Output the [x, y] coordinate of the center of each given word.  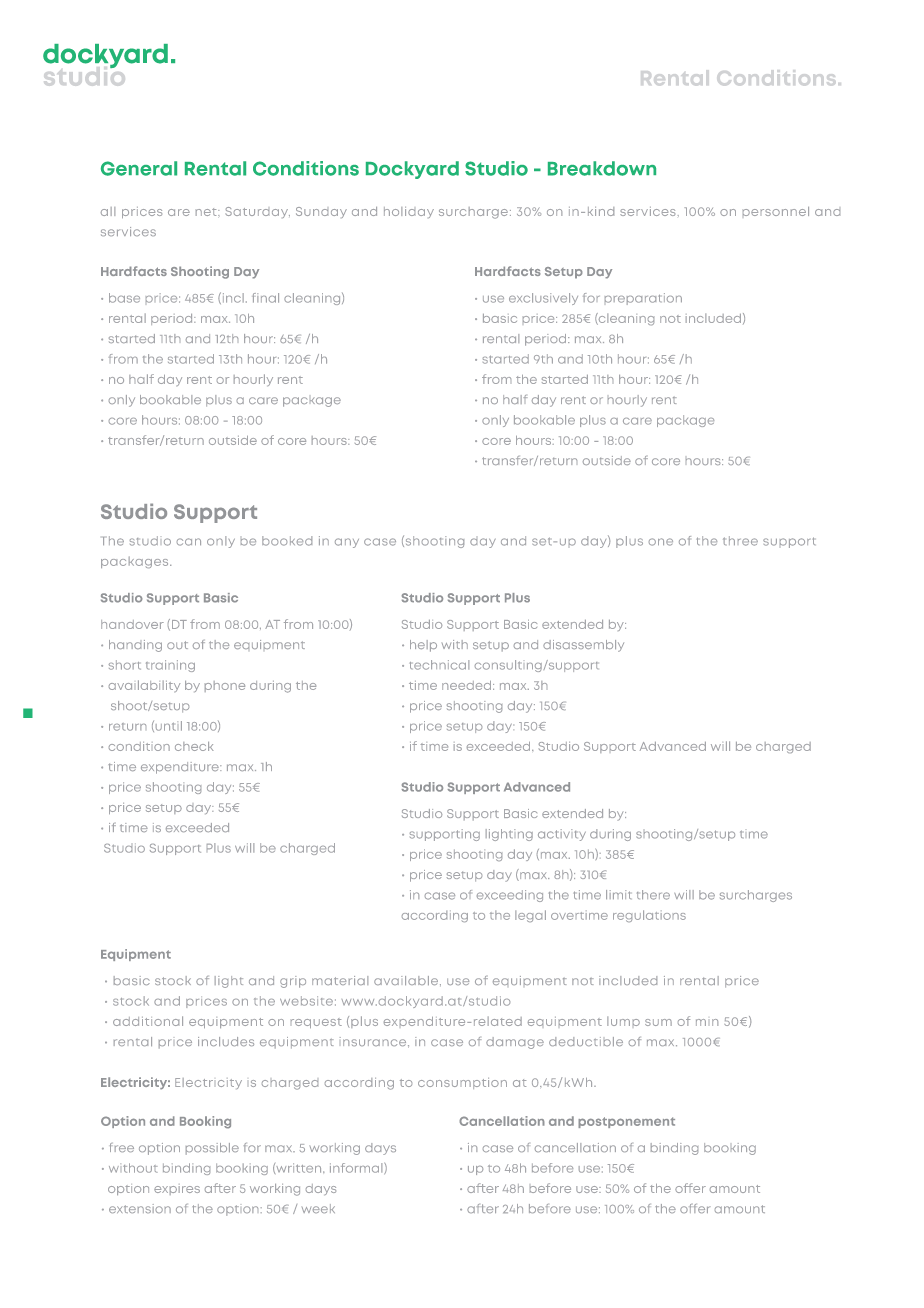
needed [466, 685]
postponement [626, 1122]
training [170, 666]
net [207, 212]
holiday [409, 212]
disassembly [583, 646]
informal [357, 1168]
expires [177, 1189]
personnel [776, 211]
